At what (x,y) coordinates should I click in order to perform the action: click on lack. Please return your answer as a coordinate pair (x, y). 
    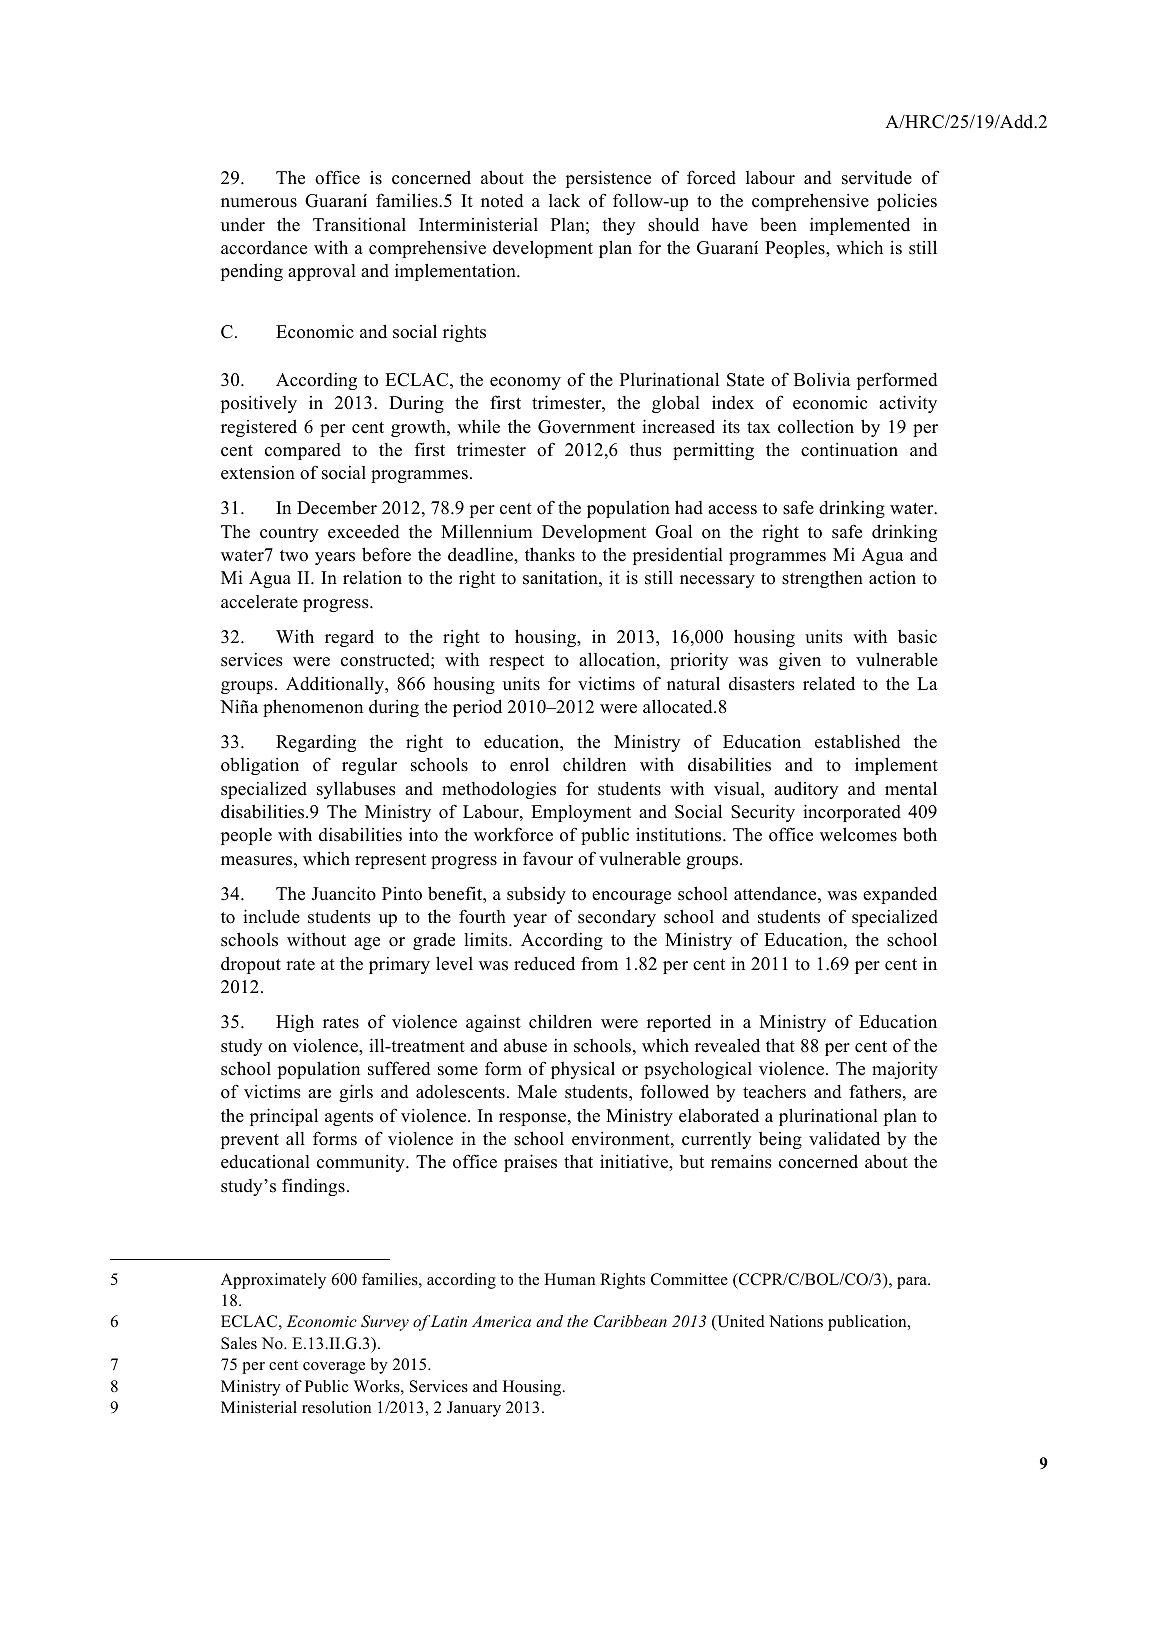
    Looking at the image, I should click on (564, 200).
